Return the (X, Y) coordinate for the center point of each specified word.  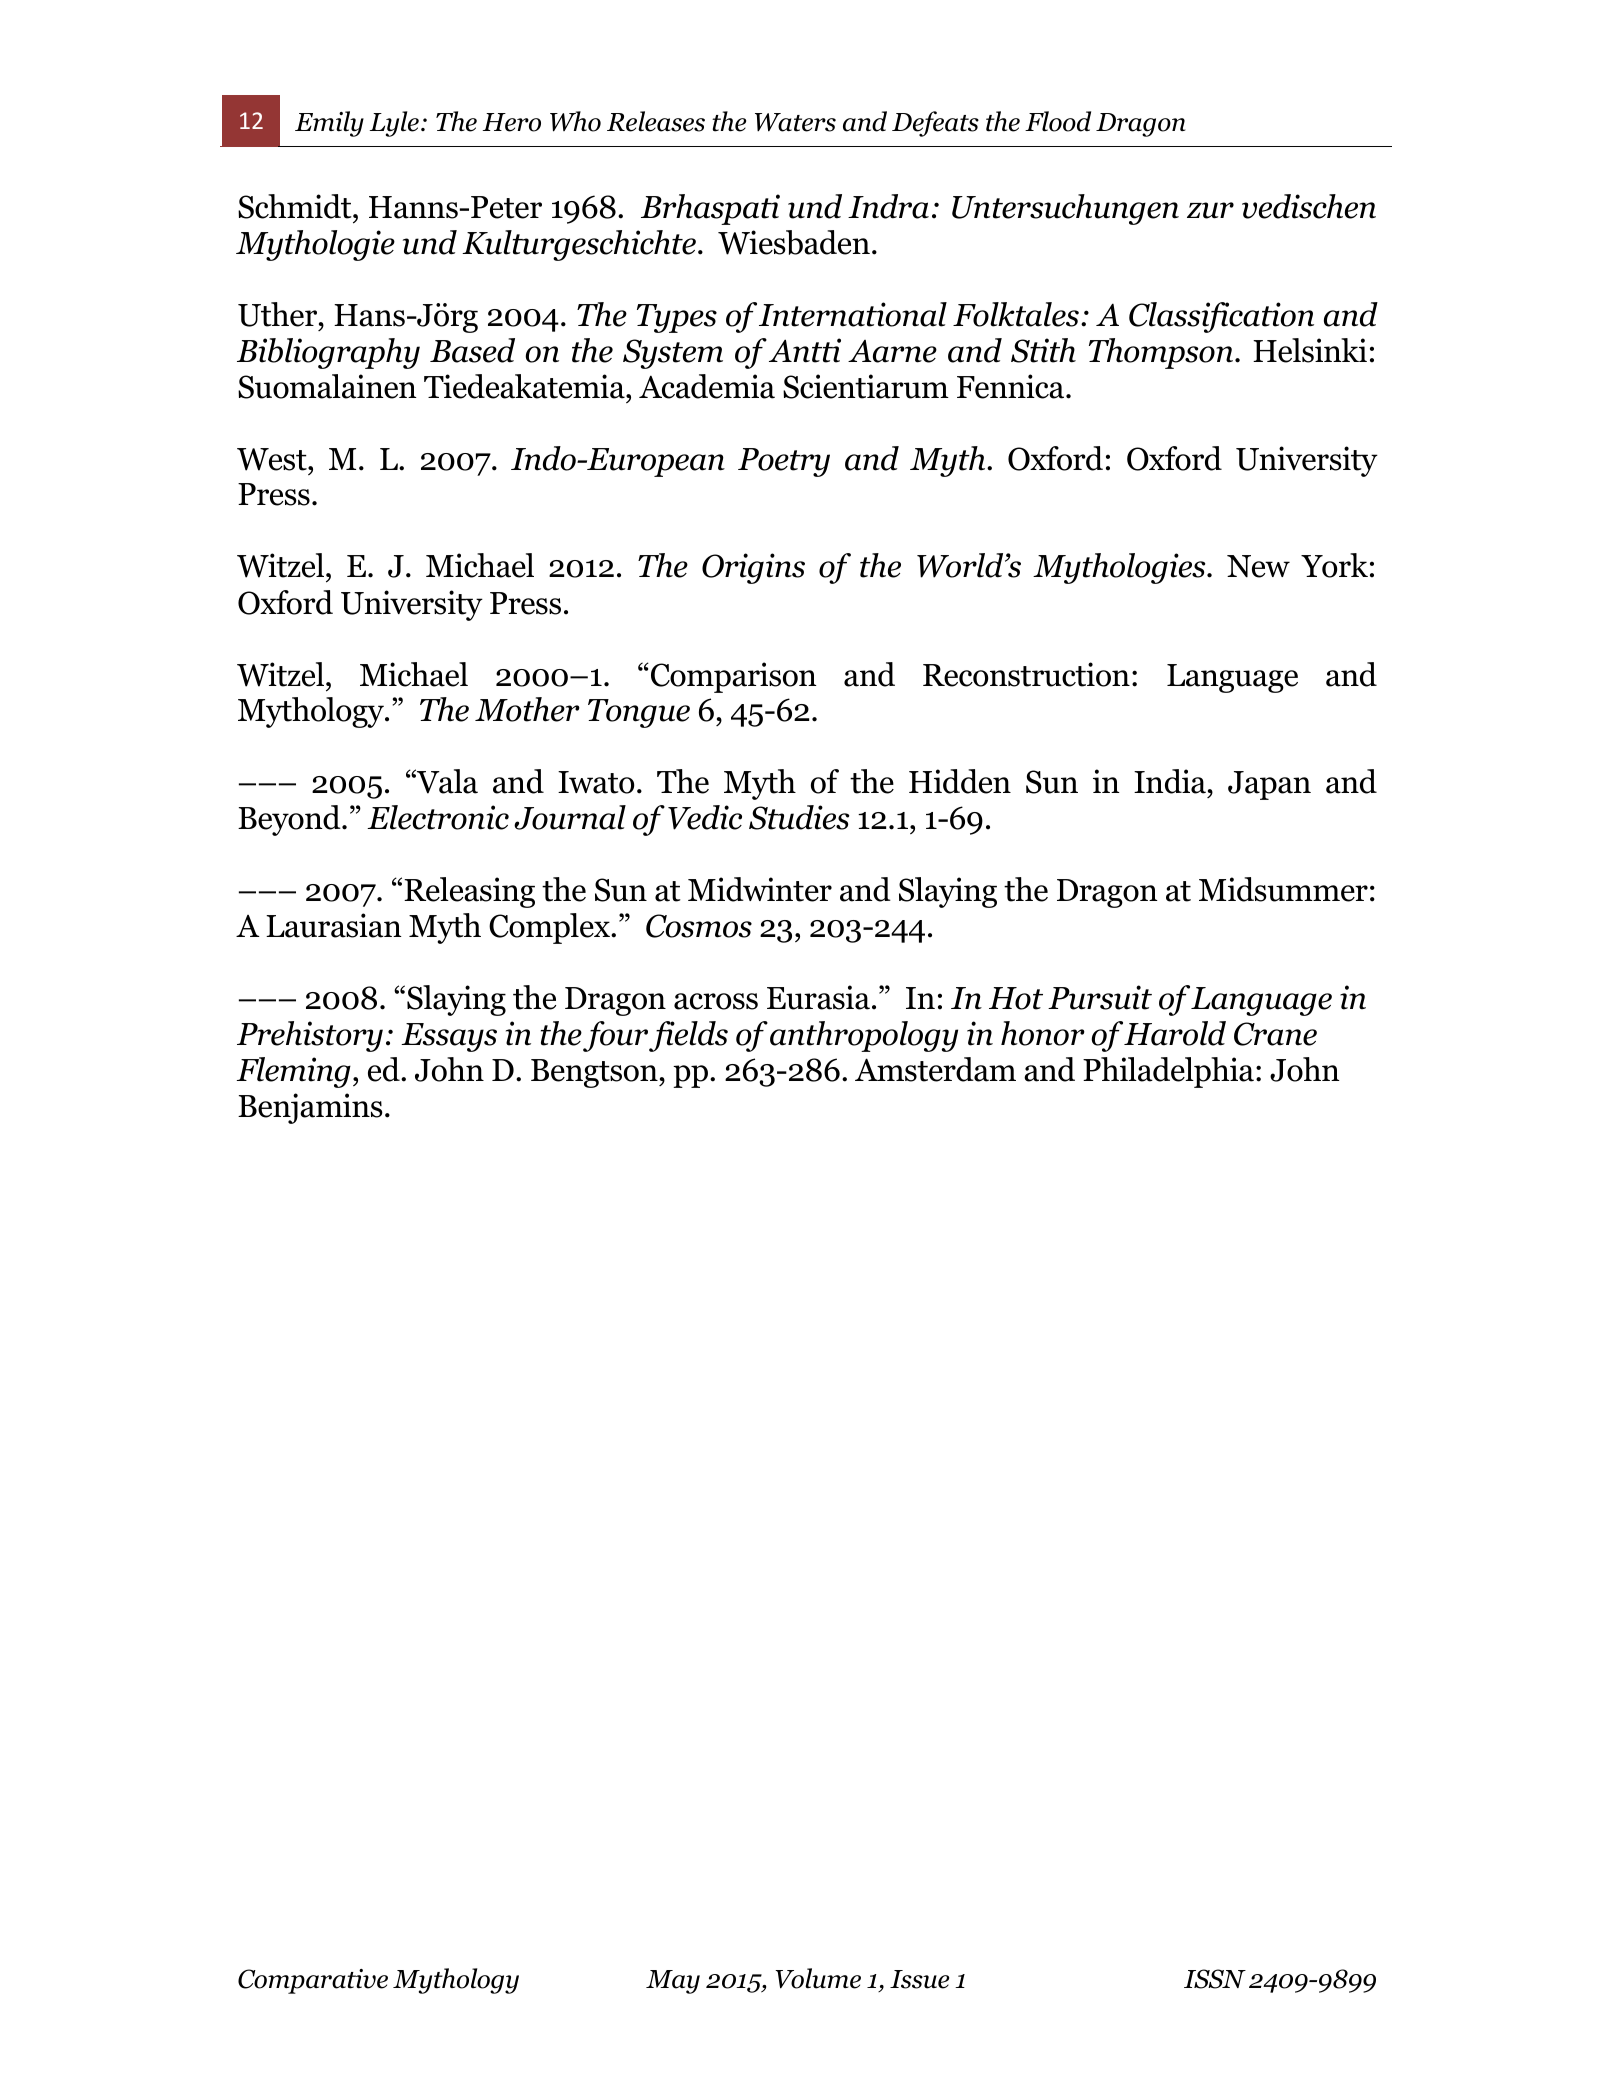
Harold (1175, 1033)
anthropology (864, 1036)
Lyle (394, 124)
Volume (818, 1978)
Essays (449, 1037)
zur (1210, 210)
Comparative (313, 1981)
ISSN (1215, 1979)
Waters (795, 122)
